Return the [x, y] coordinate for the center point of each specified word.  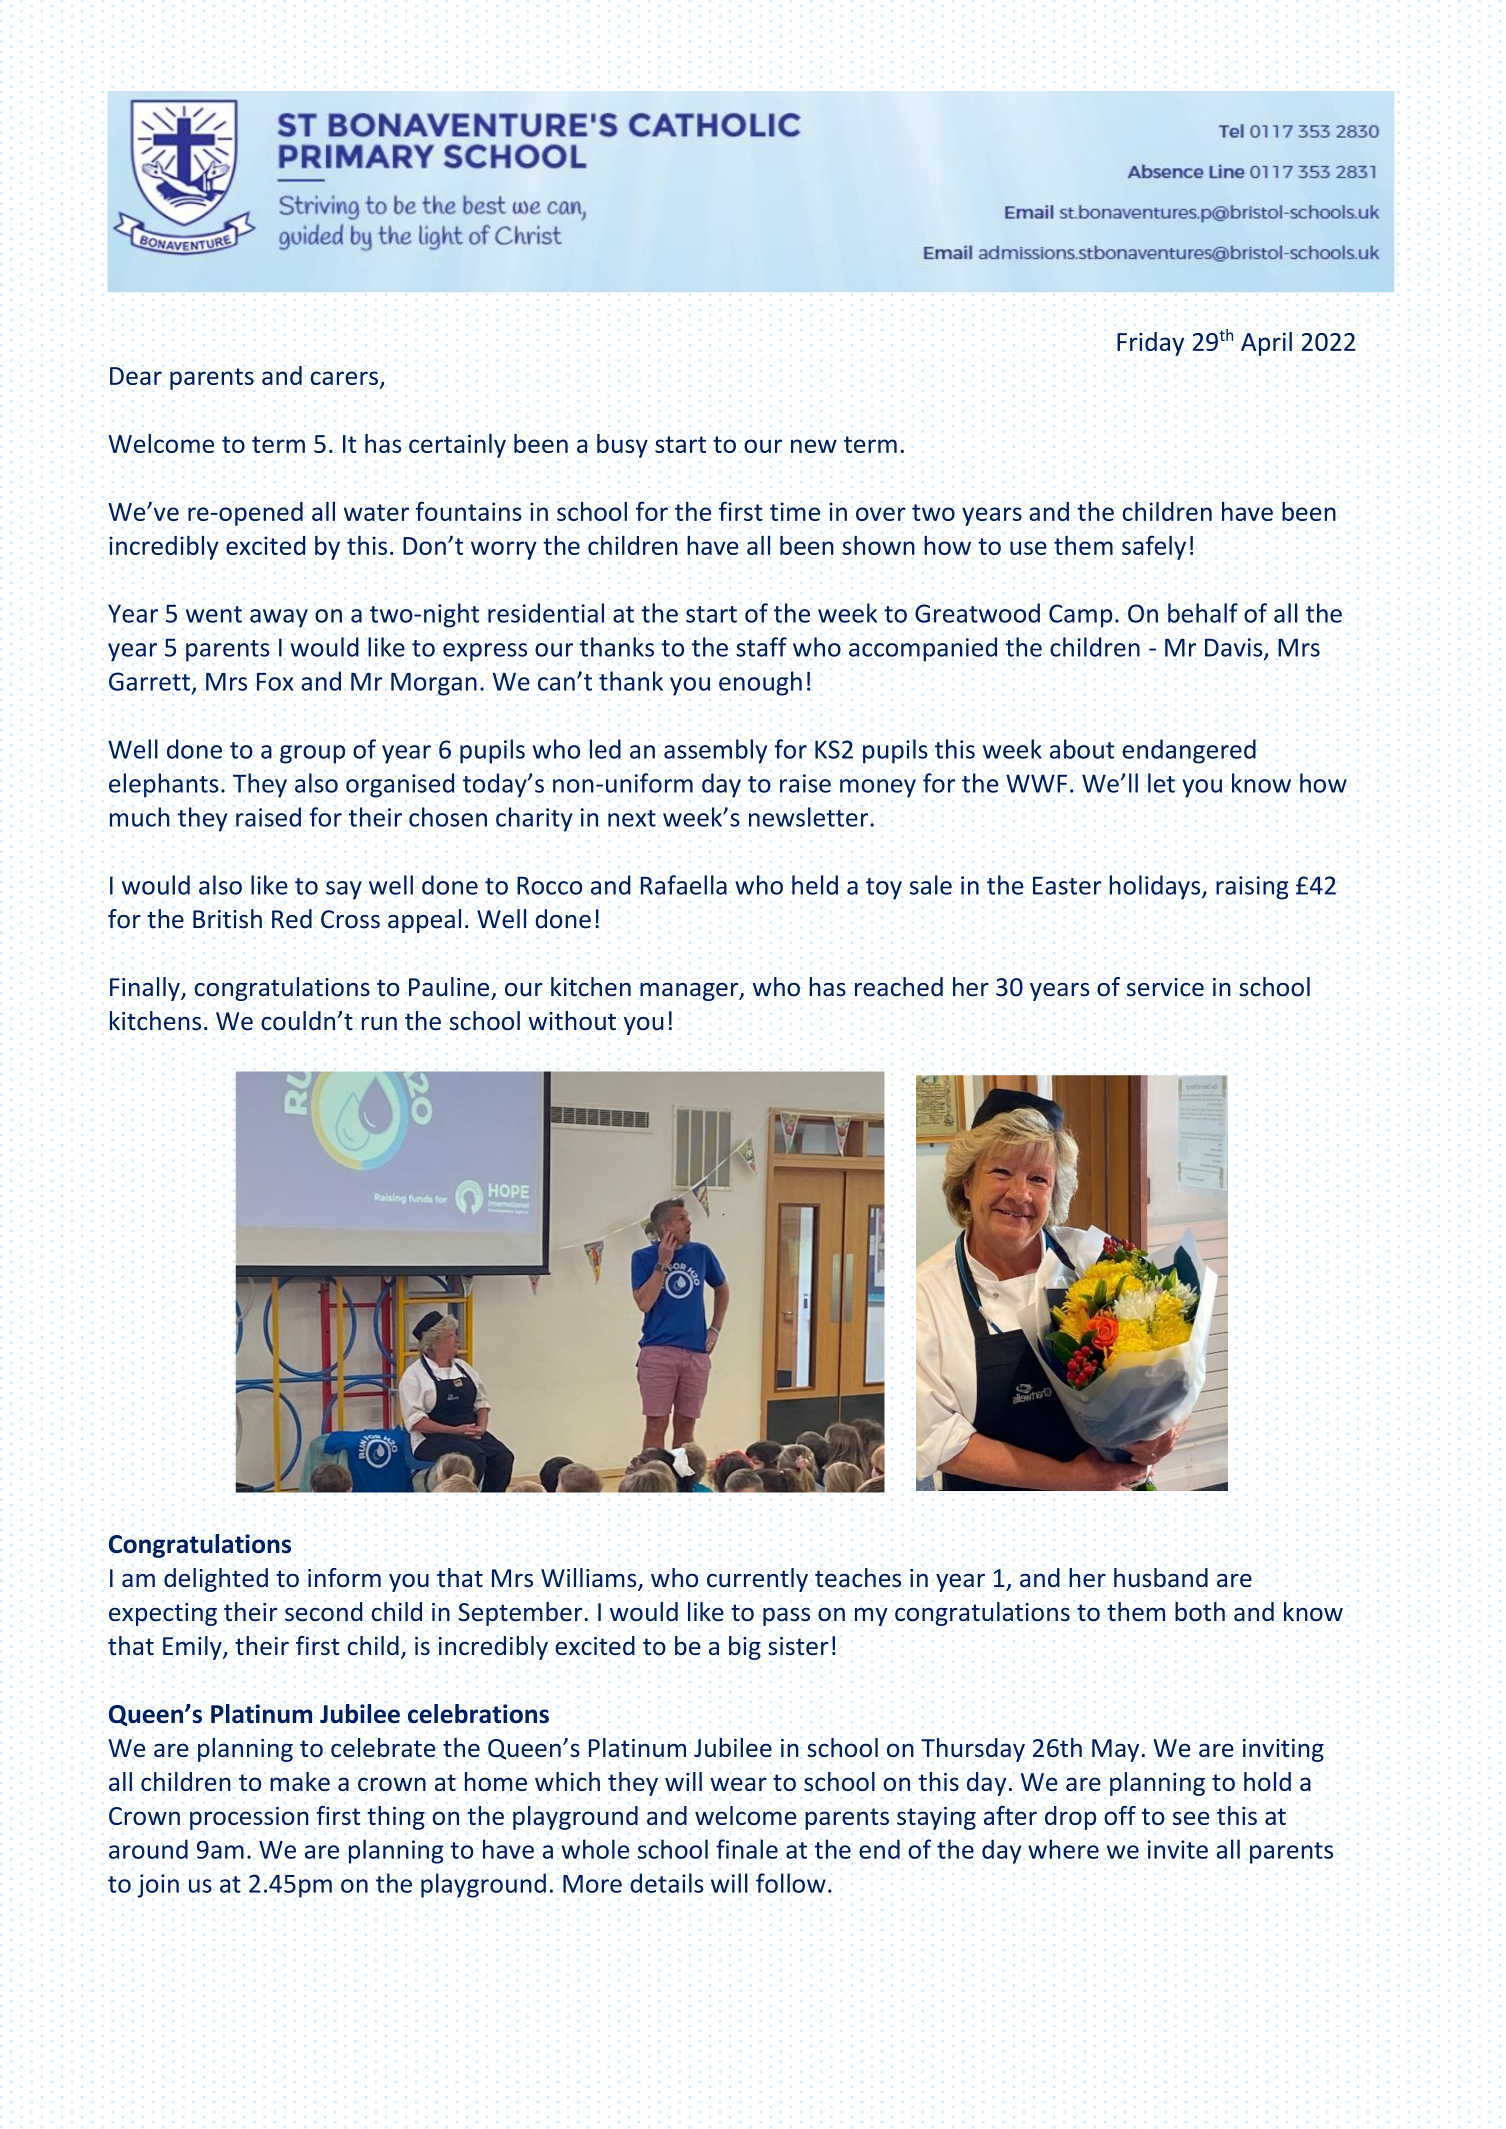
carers [344, 378]
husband [1161, 1578]
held [815, 885]
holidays [1156, 887]
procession [249, 1818]
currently [757, 1580]
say [344, 890]
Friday [1150, 344]
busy [622, 446]
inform [344, 1578]
